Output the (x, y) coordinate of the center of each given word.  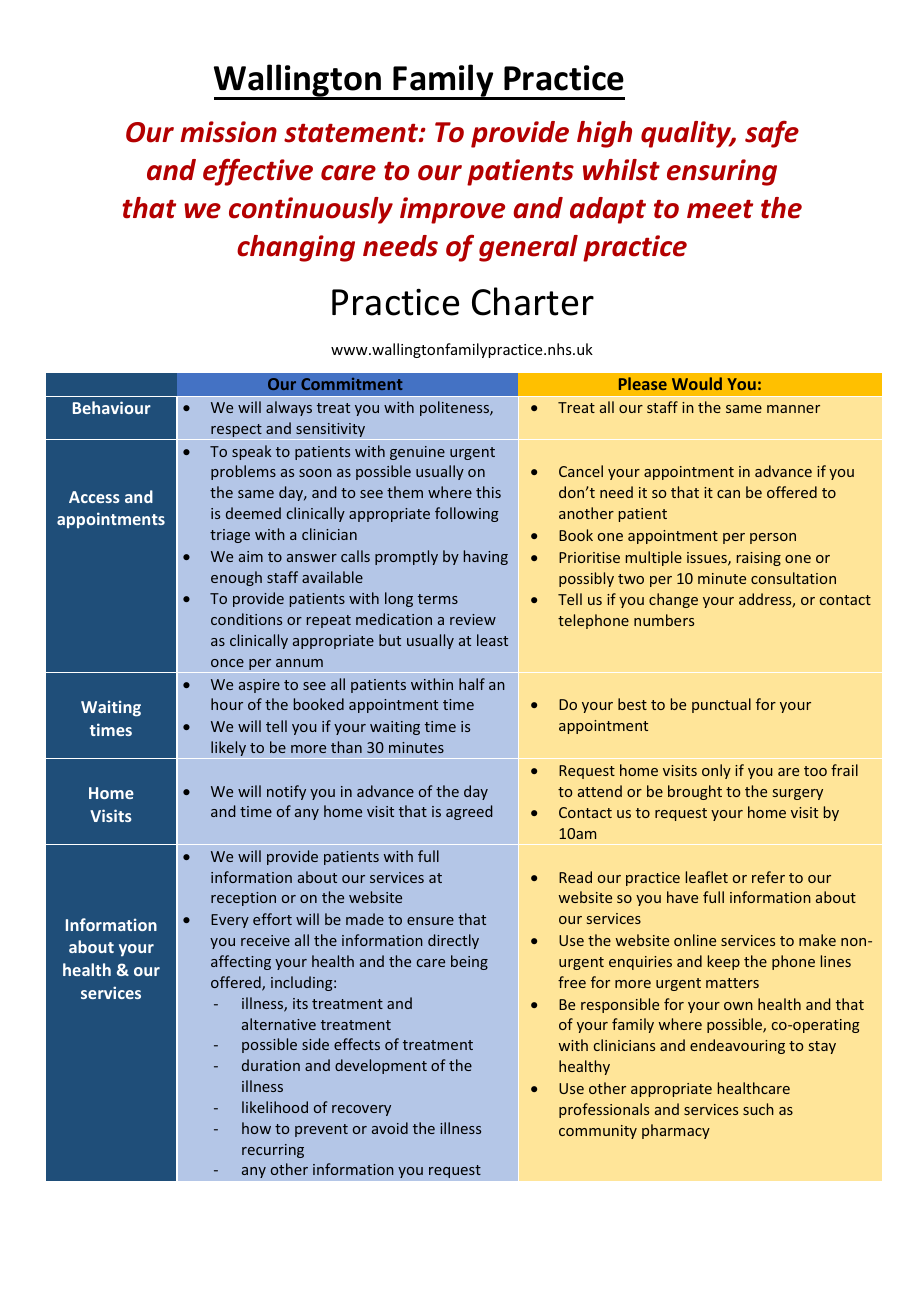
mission (228, 132)
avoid (390, 1128)
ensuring (722, 172)
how (256, 1128)
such (758, 1109)
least (492, 640)
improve (452, 210)
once (227, 663)
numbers (664, 620)
